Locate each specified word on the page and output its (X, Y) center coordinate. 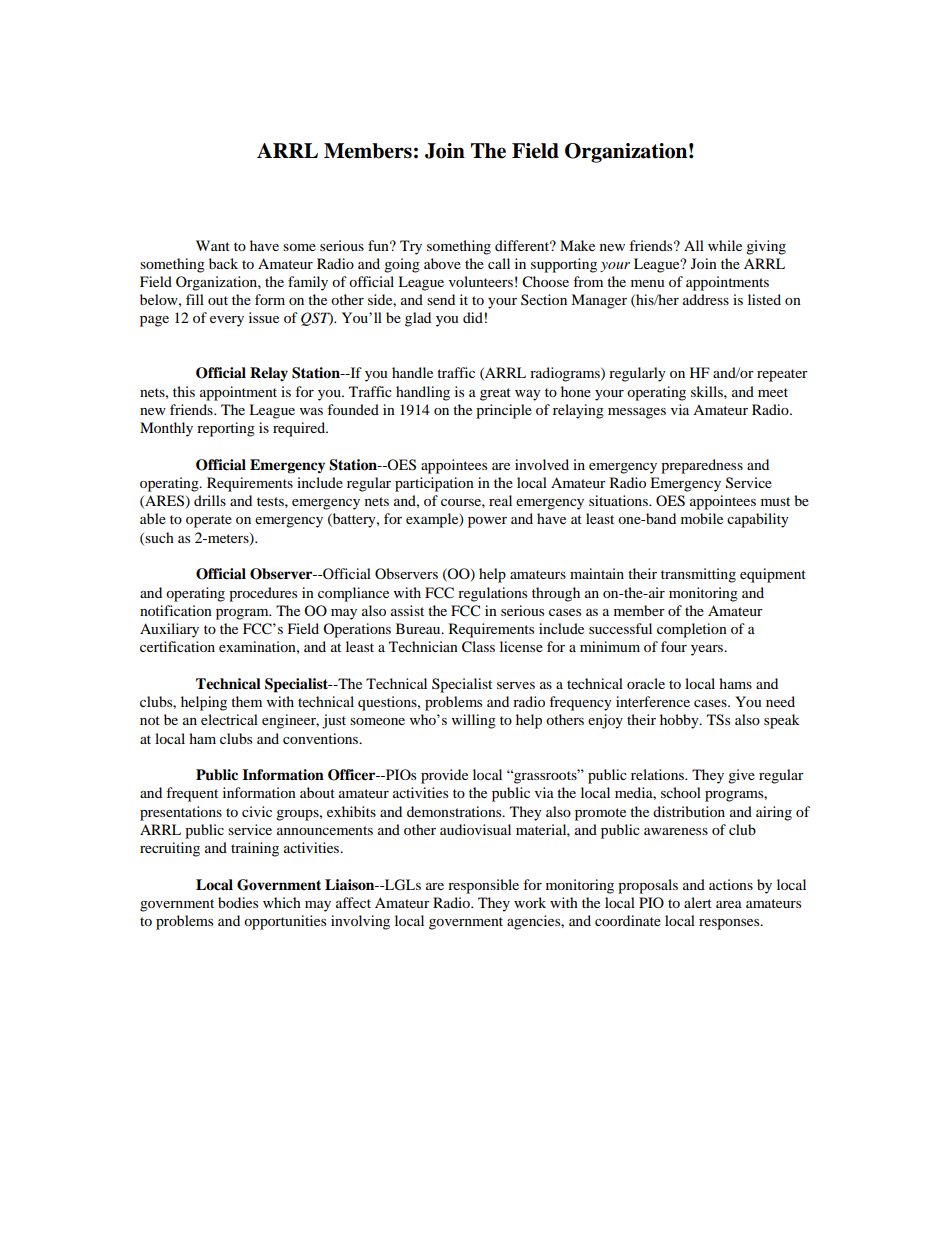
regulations (492, 594)
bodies (238, 902)
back (223, 263)
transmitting (698, 575)
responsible (483, 886)
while (725, 245)
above (442, 263)
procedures (263, 594)
